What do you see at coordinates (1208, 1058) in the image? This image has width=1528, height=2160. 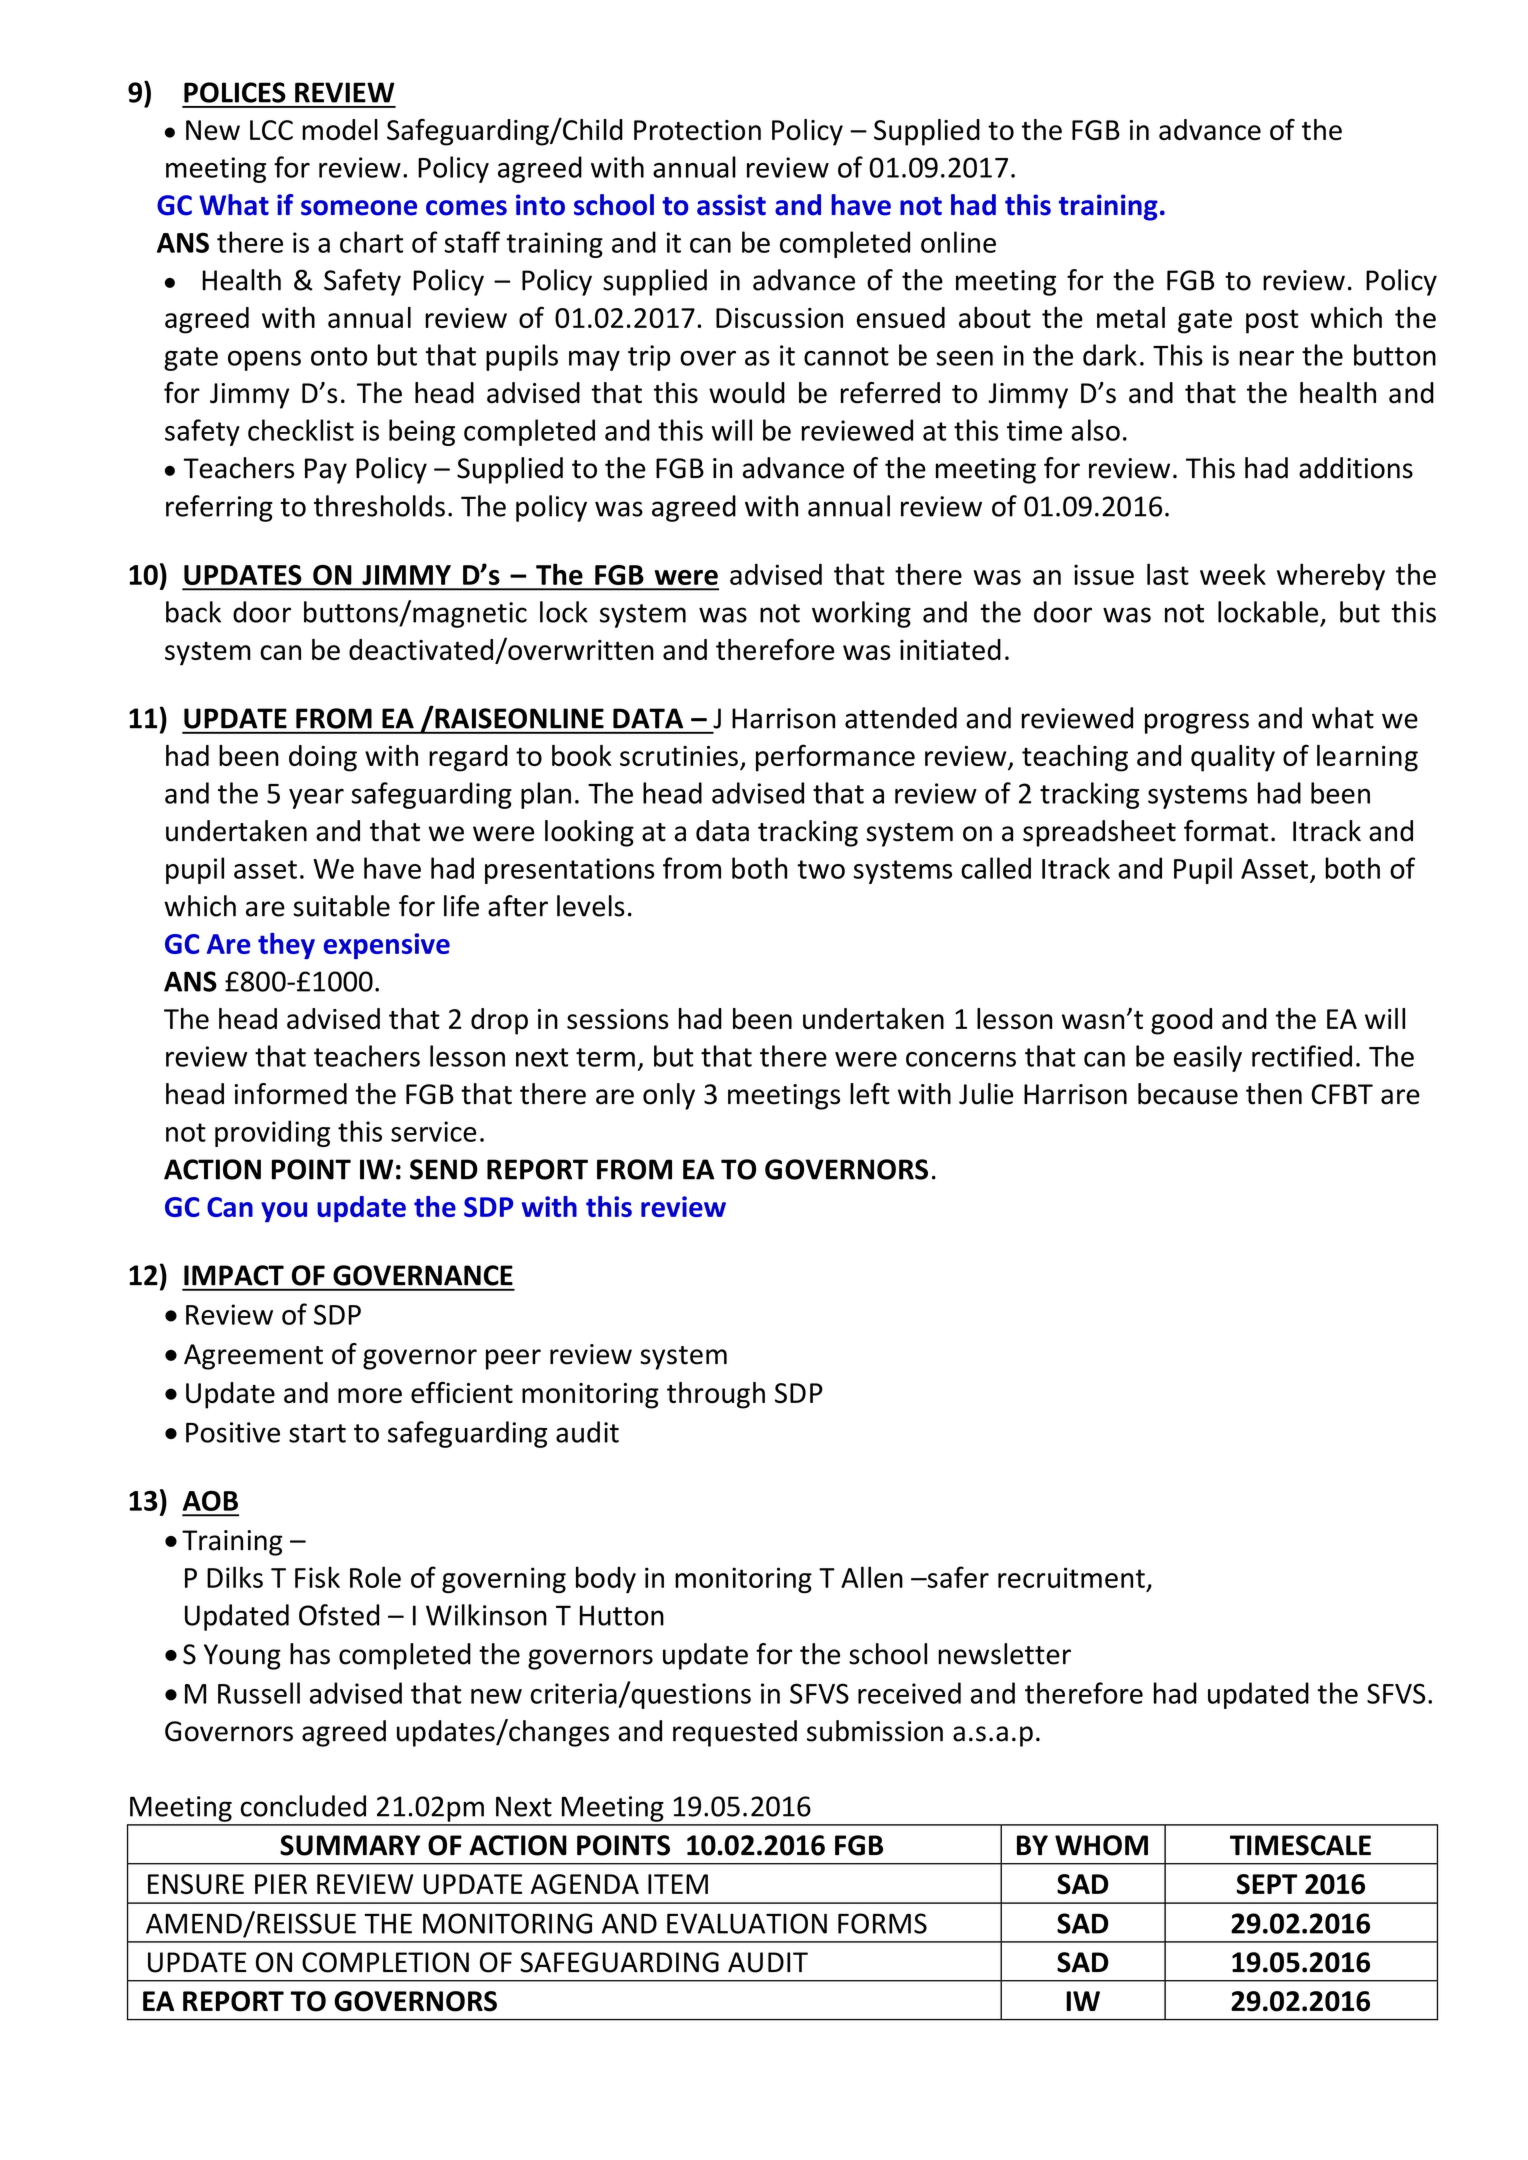 I see `easily` at bounding box center [1208, 1058].
